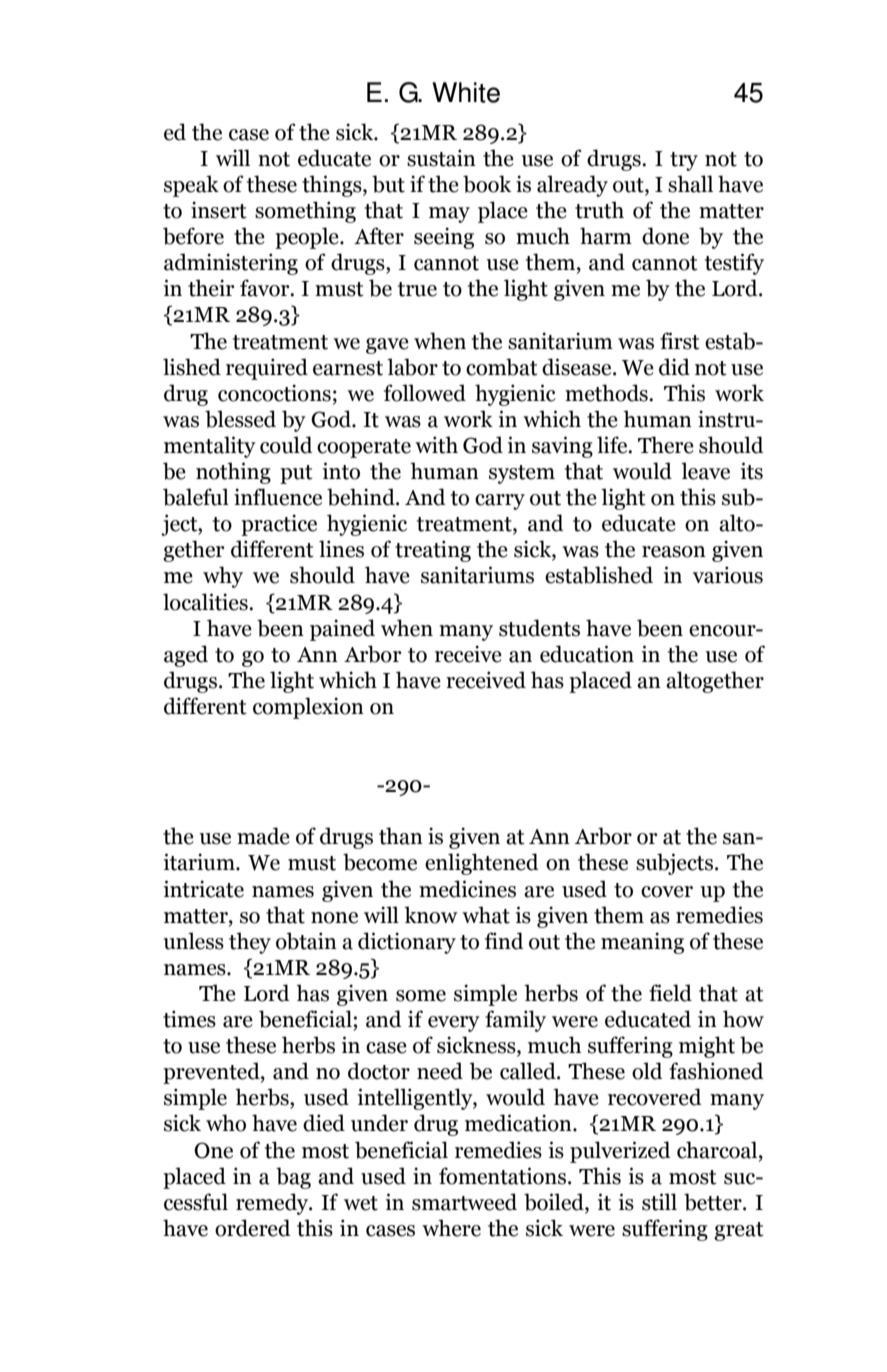 The height and width of the screenshot is (1372, 887). What do you see at coordinates (308, 708) in the screenshot?
I see `complexion` at bounding box center [308, 708].
